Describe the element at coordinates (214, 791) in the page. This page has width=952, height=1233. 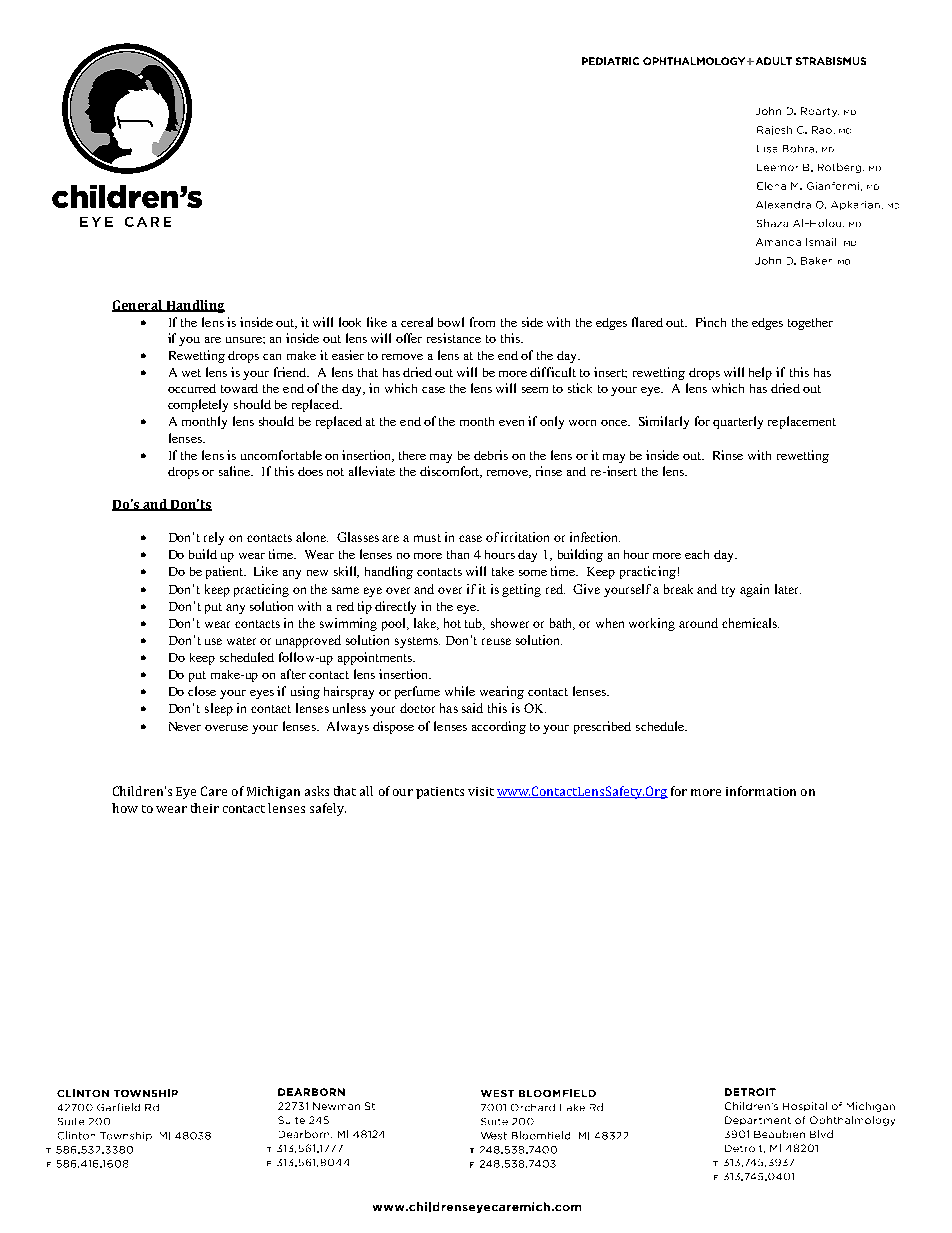
I see `Care` at that location.
